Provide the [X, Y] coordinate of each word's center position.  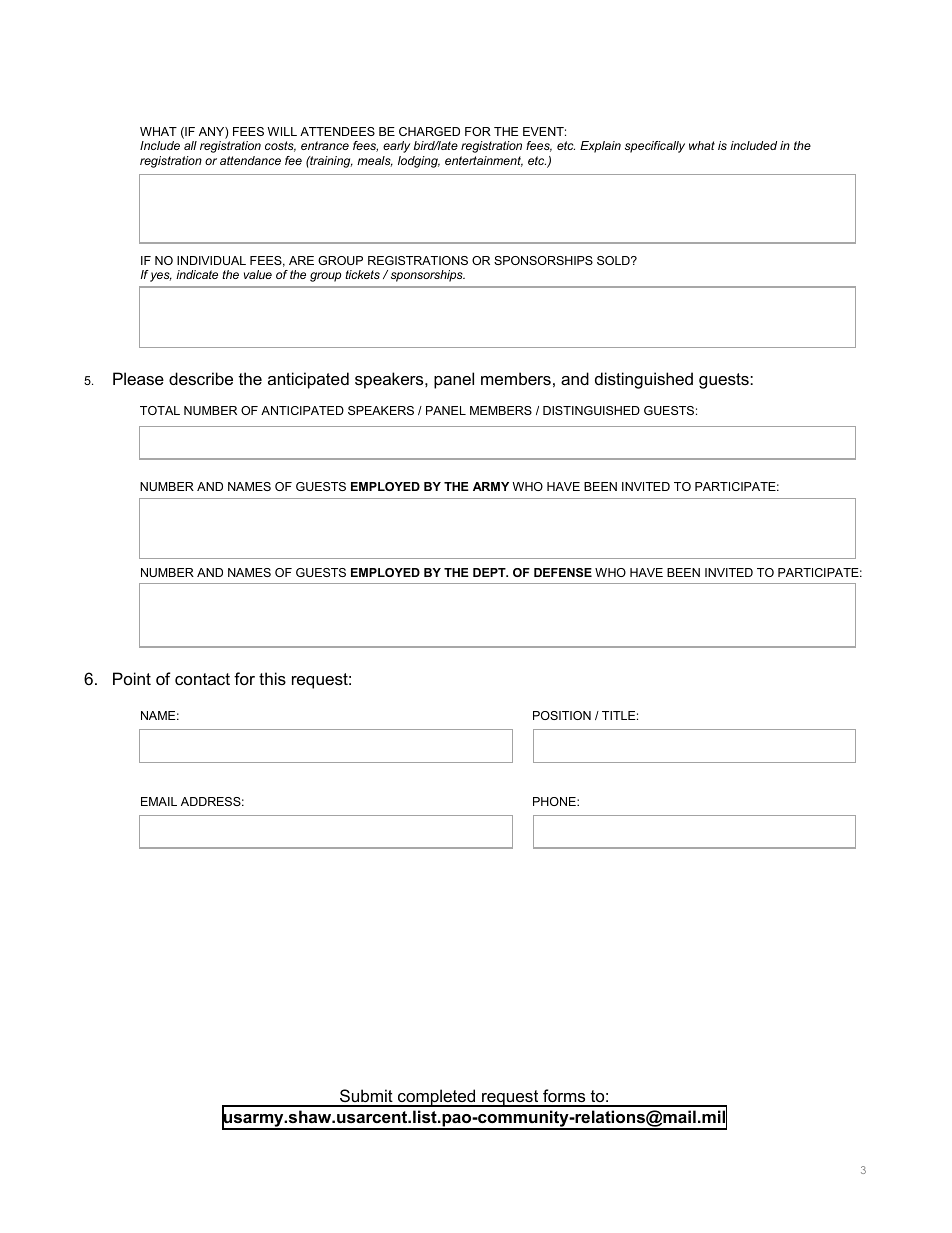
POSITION [562, 715]
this [272, 678]
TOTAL [160, 410]
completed [437, 1098]
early [396, 147]
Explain [600, 147]
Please [138, 378]
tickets [362, 274]
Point [132, 678]
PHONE [555, 801]
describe [201, 378]
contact [202, 679]
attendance [250, 160]
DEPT [490, 572]
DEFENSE [563, 572]
